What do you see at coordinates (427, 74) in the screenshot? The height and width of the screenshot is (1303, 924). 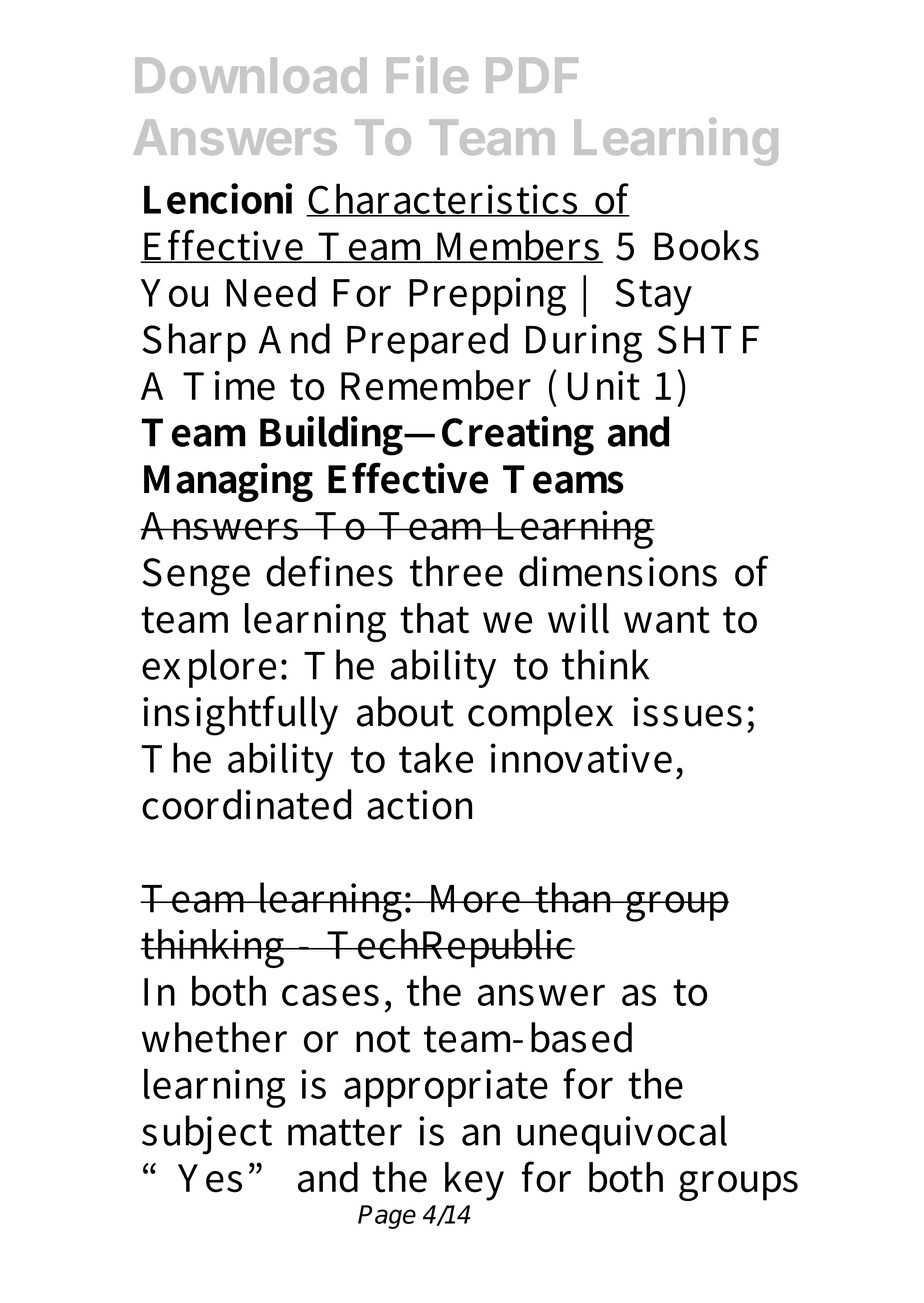 I see `File` at bounding box center [427, 74].
